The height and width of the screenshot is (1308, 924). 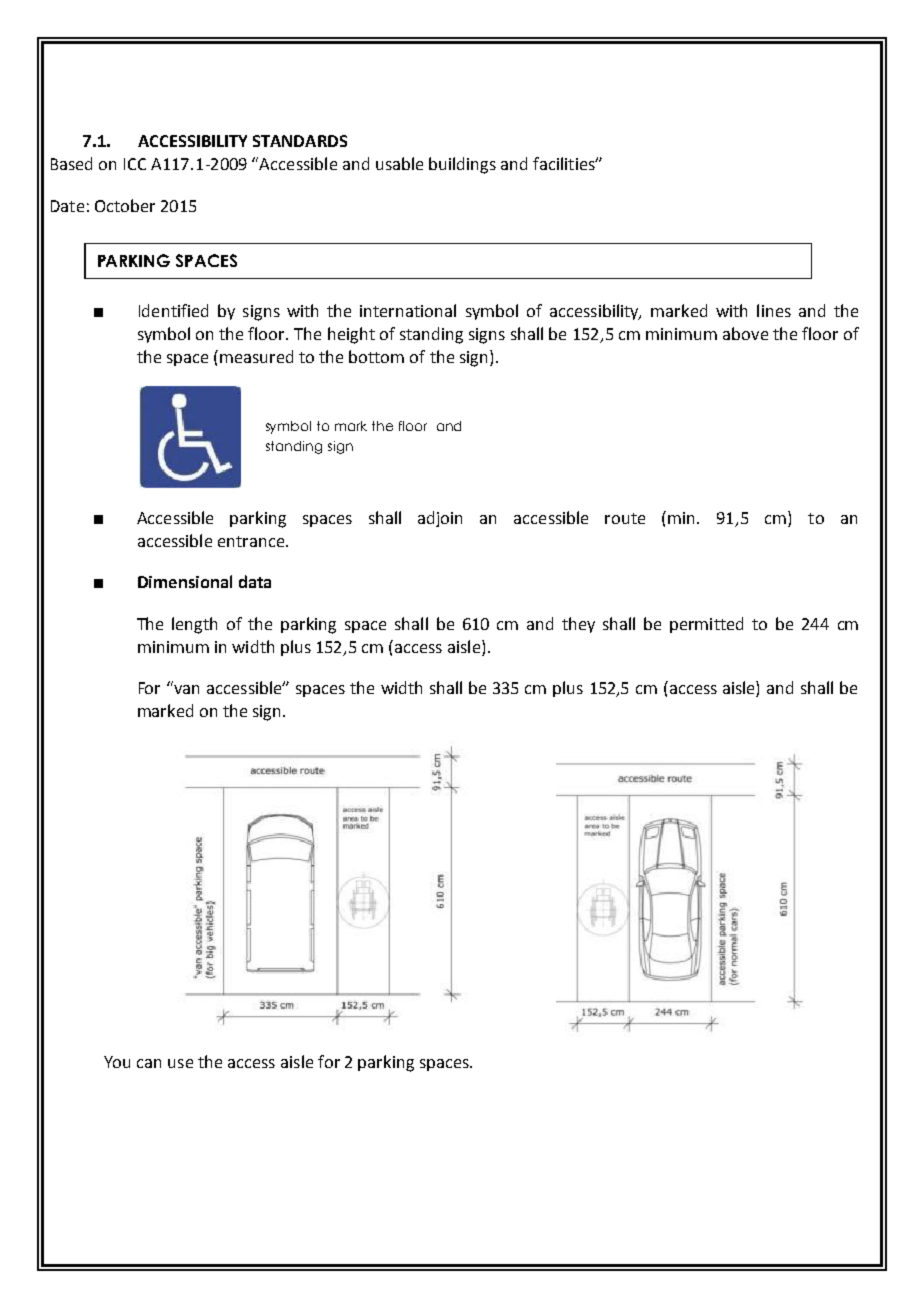 What do you see at coordinates (462, 165) in the screenshot?
I see `buildings` at bounding box center [462, 165].
